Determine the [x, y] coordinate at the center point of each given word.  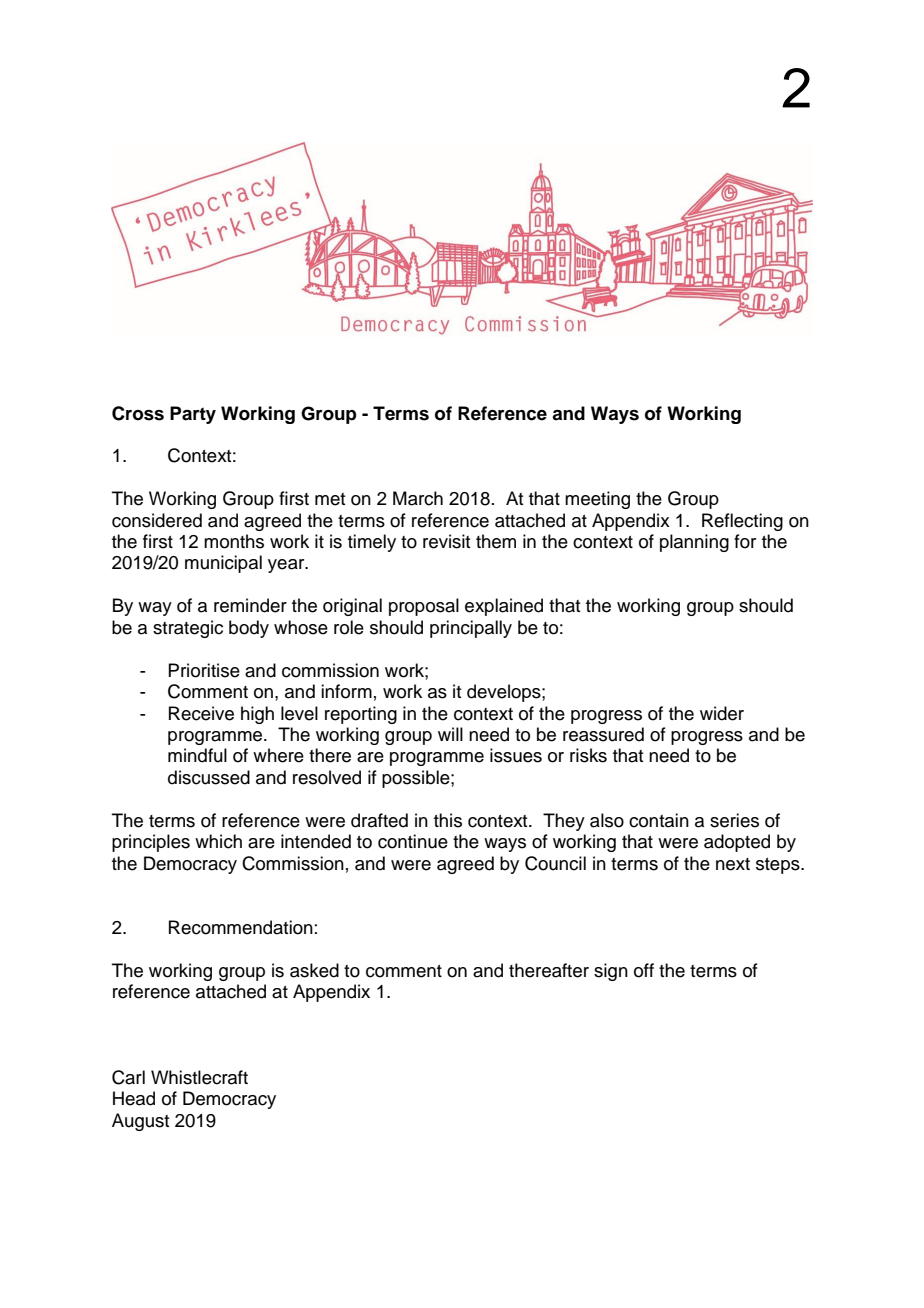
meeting [597, 500]
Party [193, 415]
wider [722, 713]
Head [134, 1098]
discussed [209, 777]
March [418, 498]
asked [314, 970]
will [450, 734]
